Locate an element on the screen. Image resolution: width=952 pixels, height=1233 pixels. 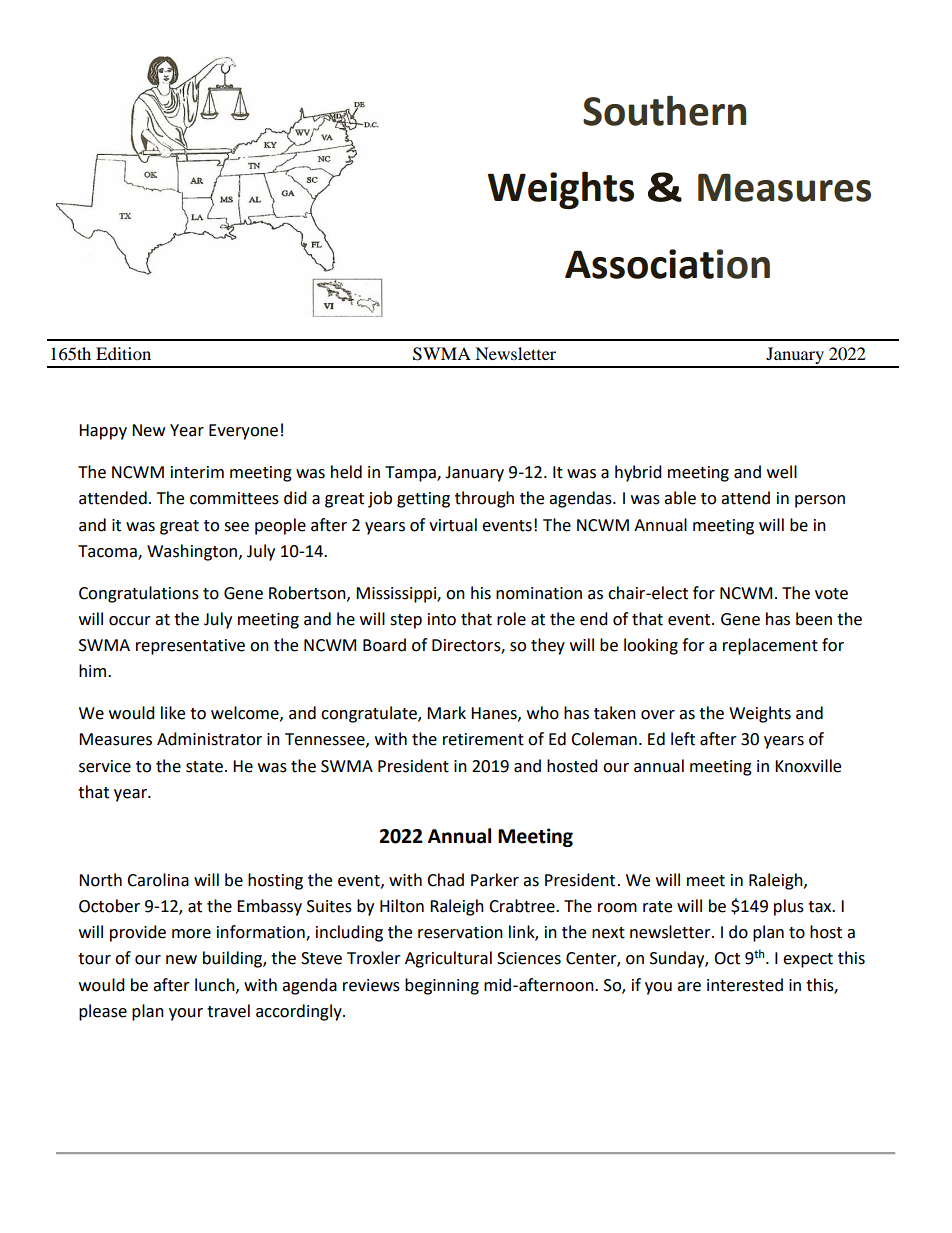
interested is located at coordinates (745, 985).
